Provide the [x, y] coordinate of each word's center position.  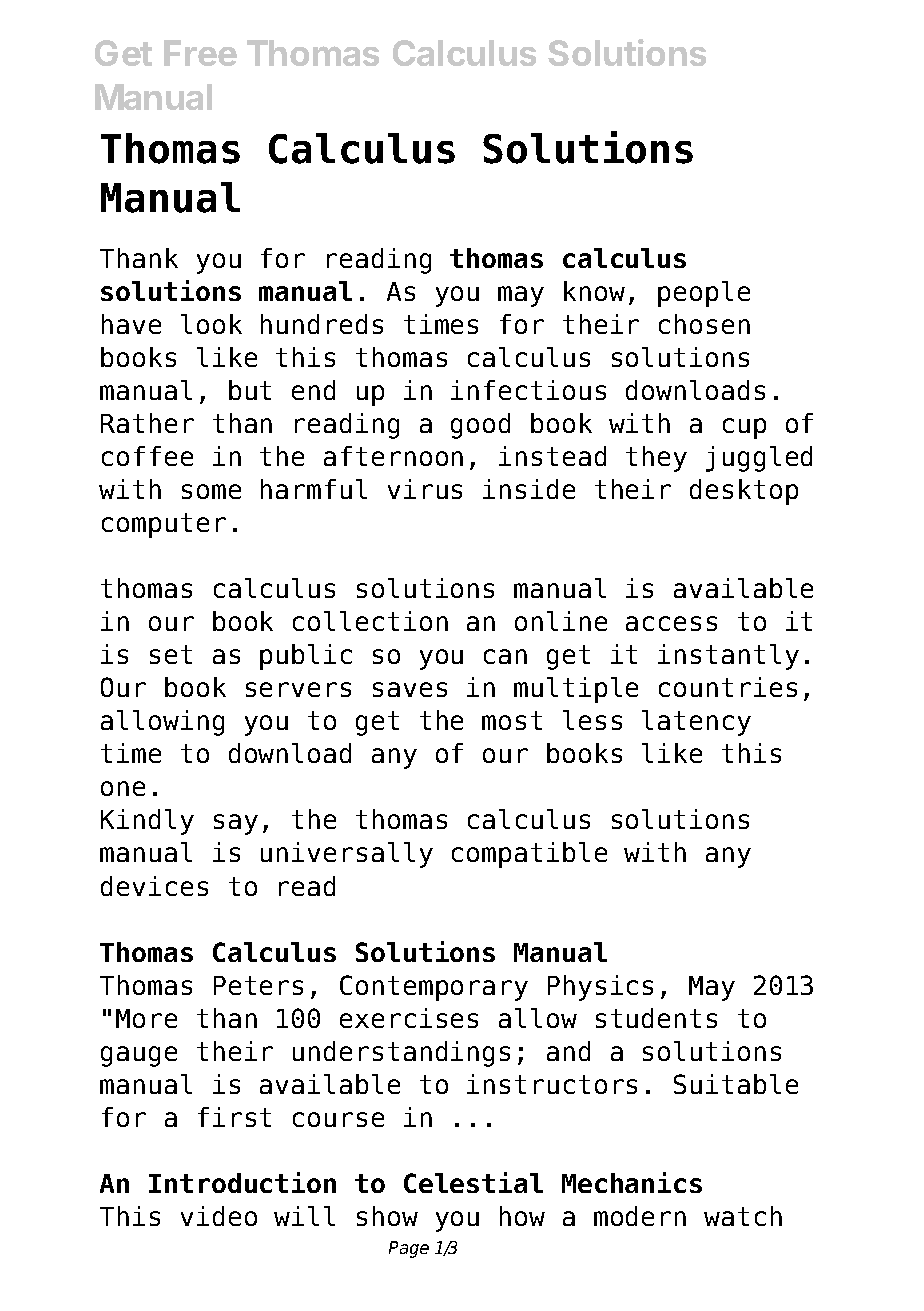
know [594, 291]
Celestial [473, 1182]
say [236, 824]
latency [696, 723]
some [211, 491]
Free [200, 53]
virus [425, 489]
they [656, 459]
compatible [529, 855]
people [704, 294]
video [219, 1216]
